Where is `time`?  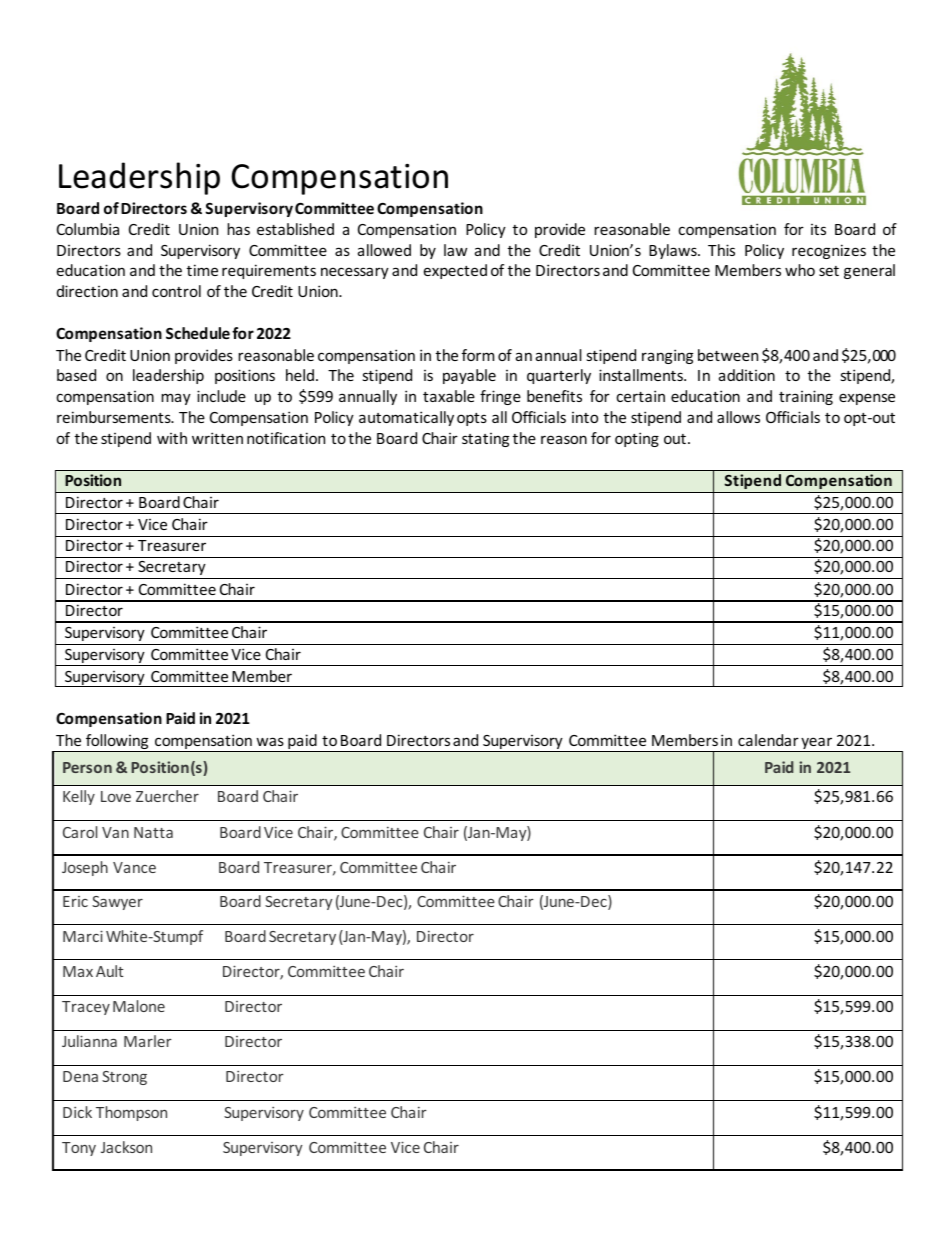 time is located at coordinates (202, 270).
